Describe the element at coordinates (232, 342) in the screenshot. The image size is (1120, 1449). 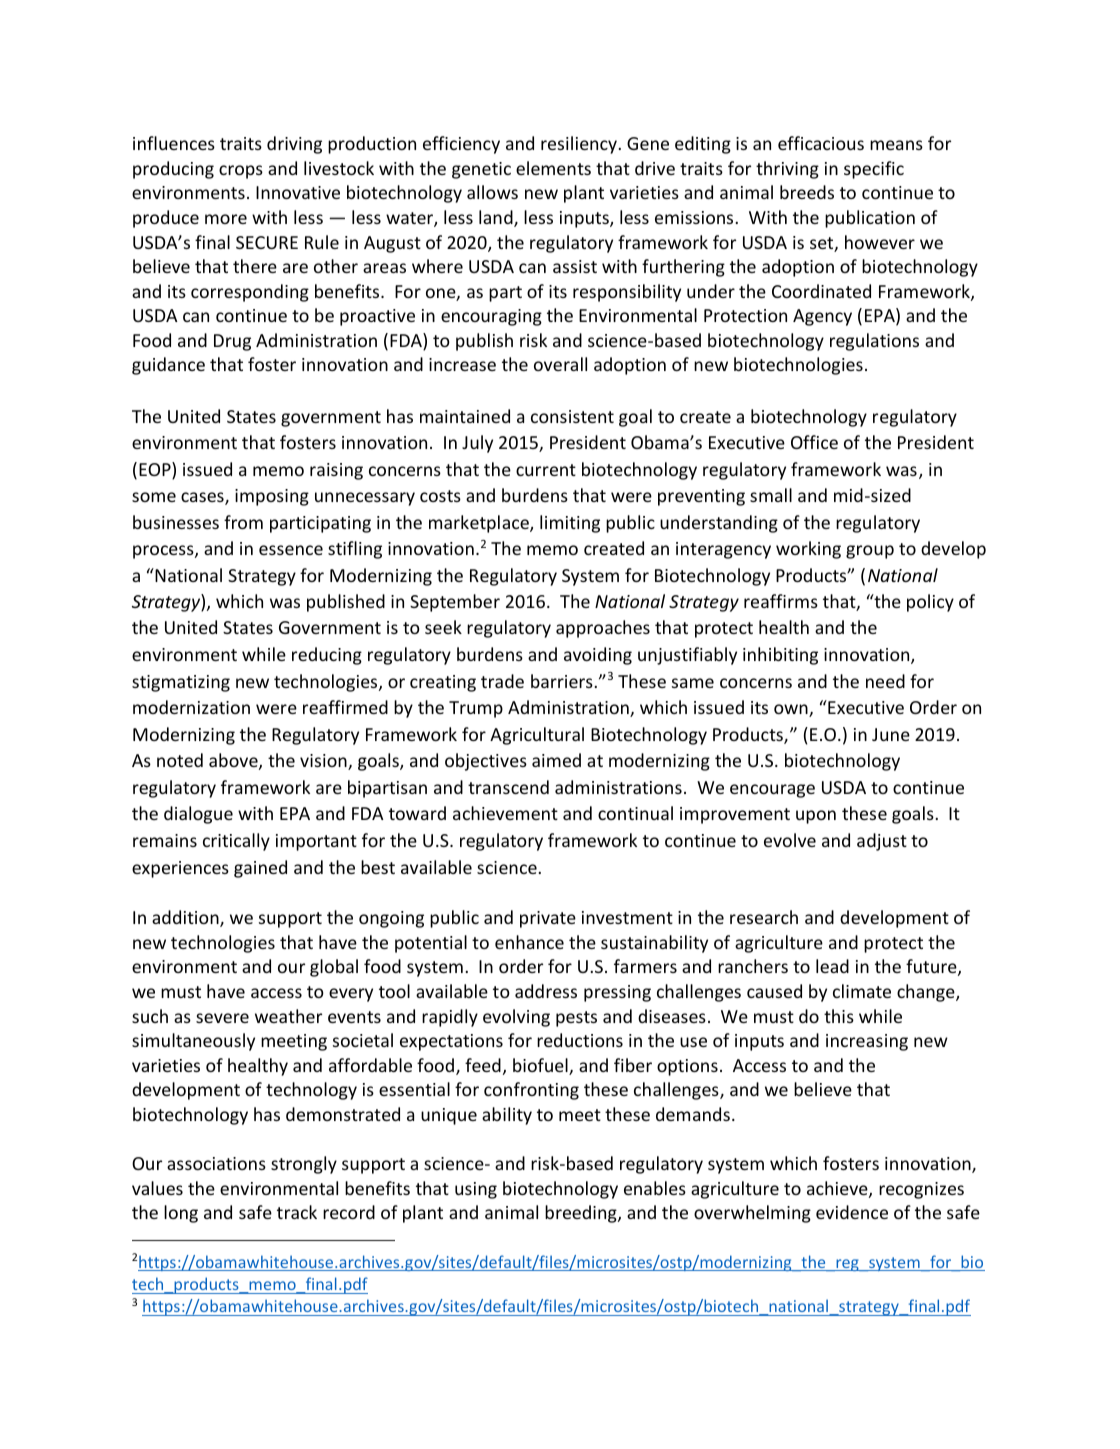
I see `Drug` at that location.
